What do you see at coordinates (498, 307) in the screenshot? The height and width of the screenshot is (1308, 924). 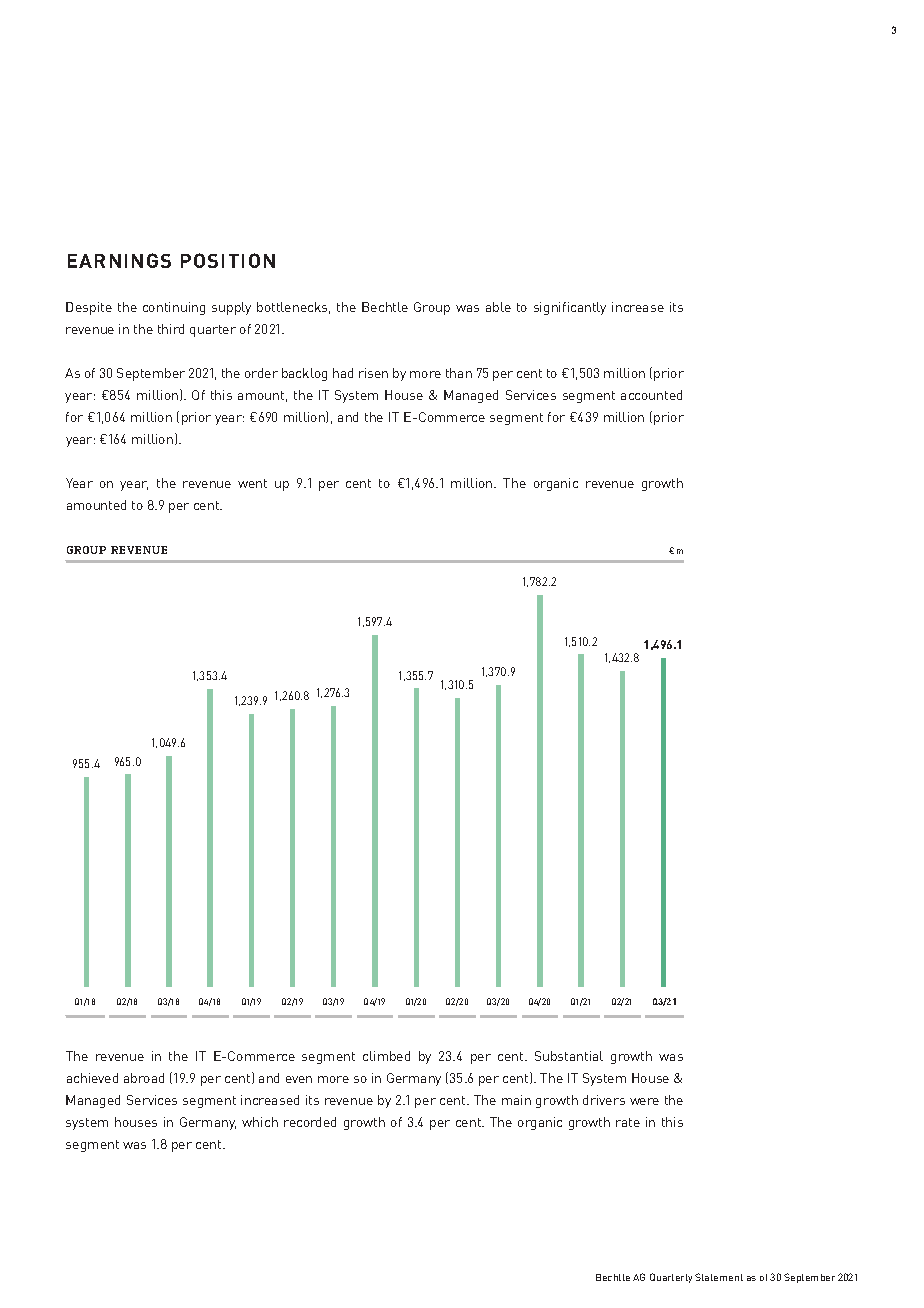 I see `able` at bounding box center [498, 307].
